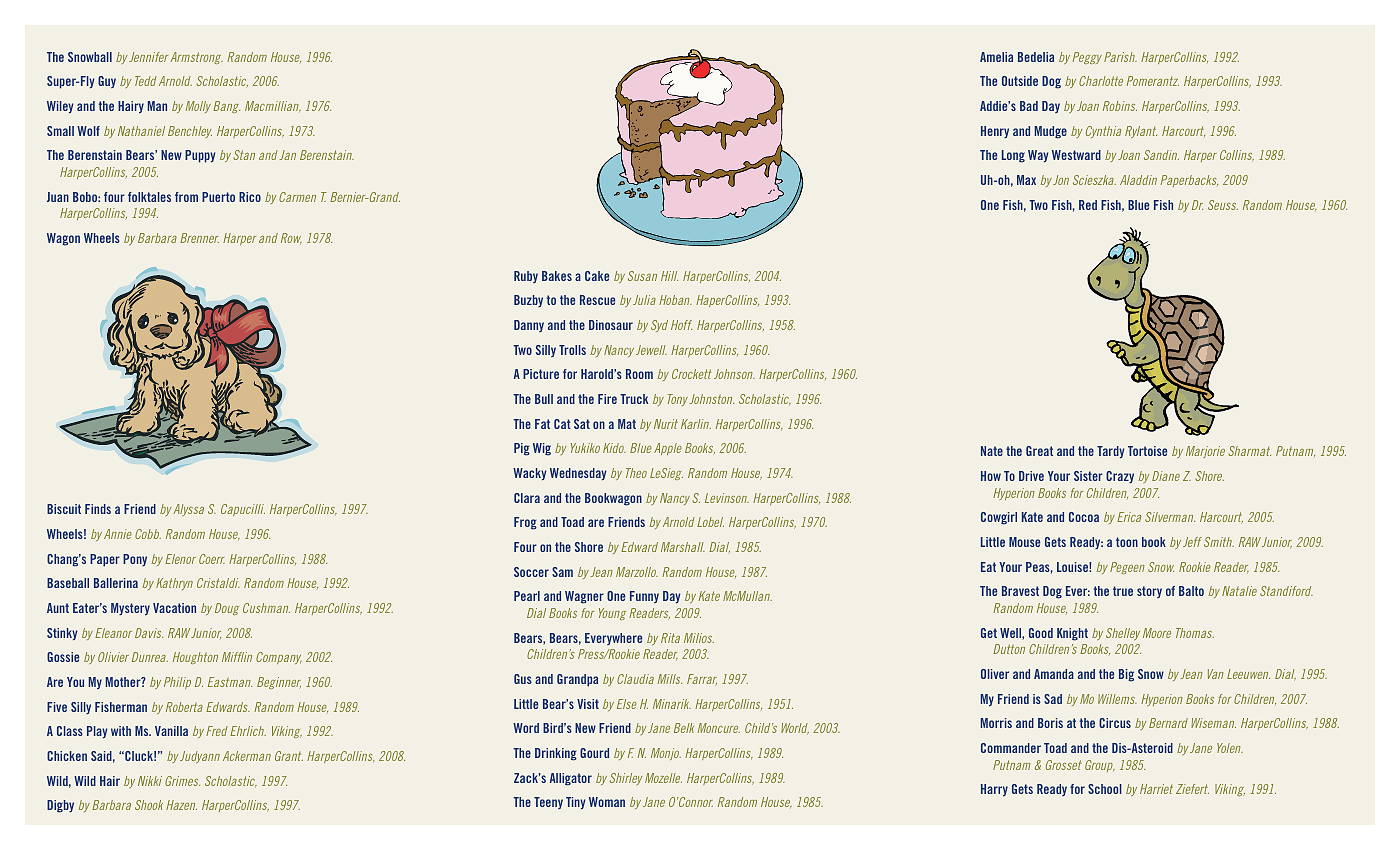 This screenshot has width=1400, height=850. What do you see at coordinates (196, 58) in the screenshot?
I see `Armstrong` at bounding box center [196, 58].
